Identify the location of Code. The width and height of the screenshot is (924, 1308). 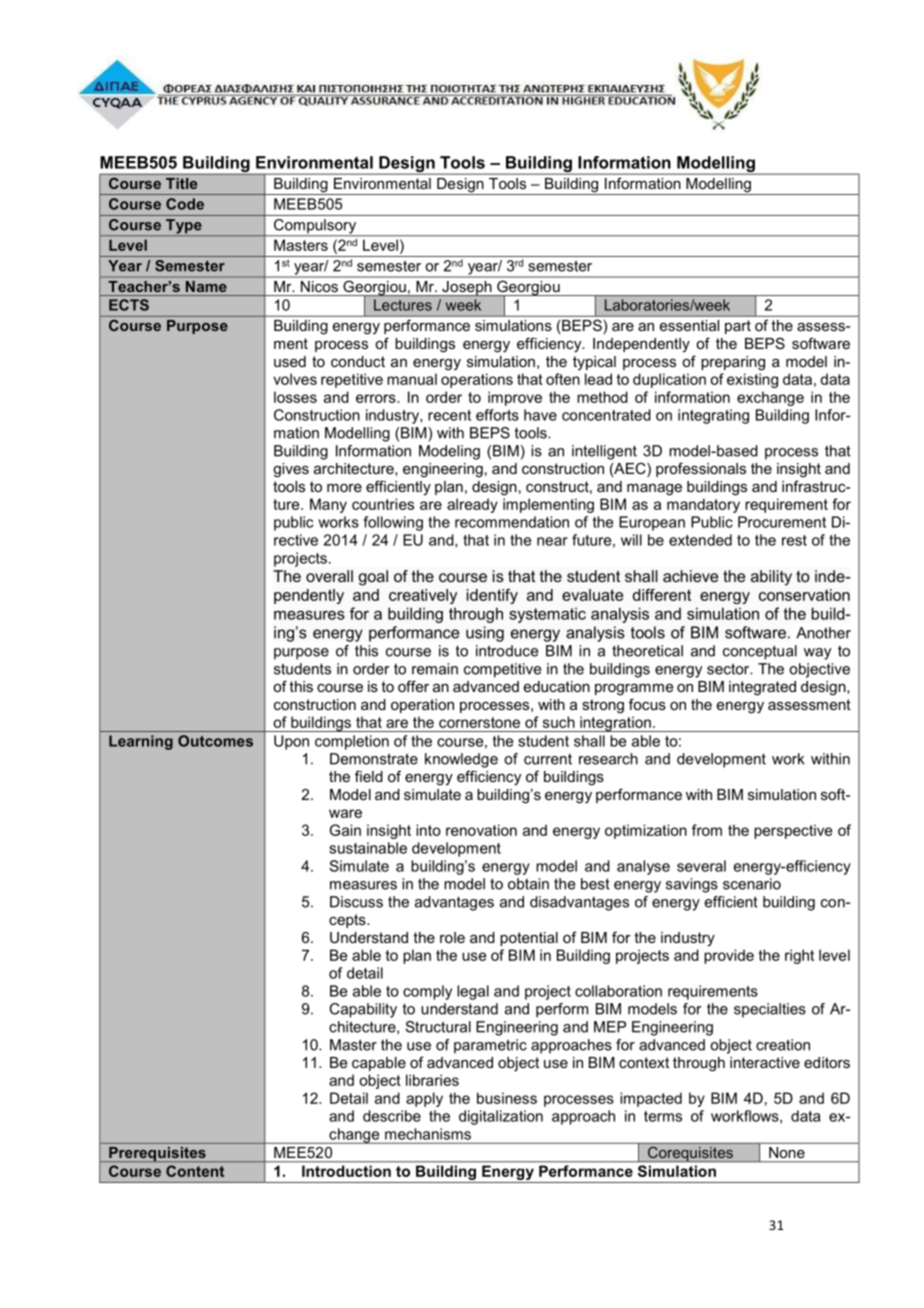
(185, 204).
